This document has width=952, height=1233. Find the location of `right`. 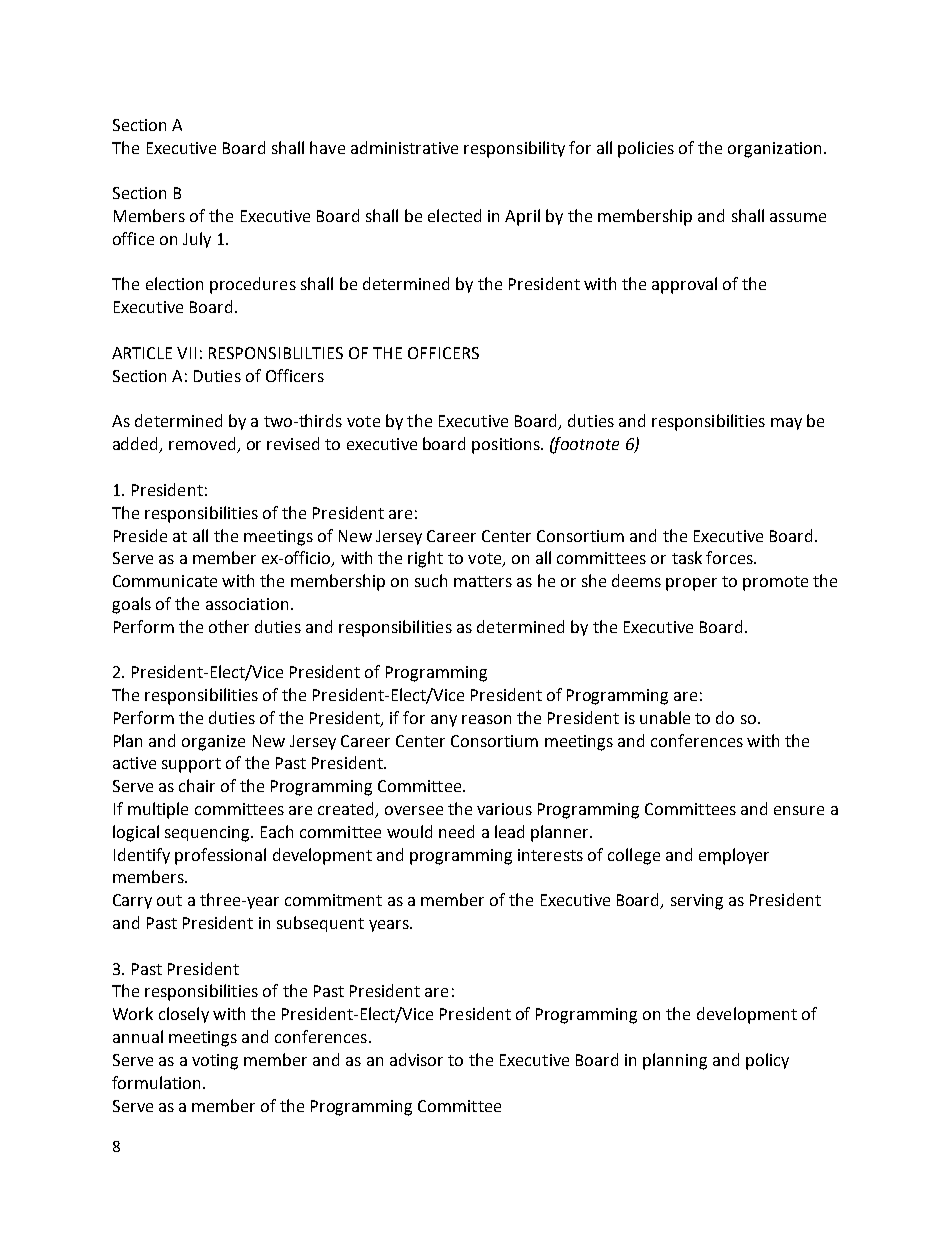

right is located at coordinates (425, 559).
